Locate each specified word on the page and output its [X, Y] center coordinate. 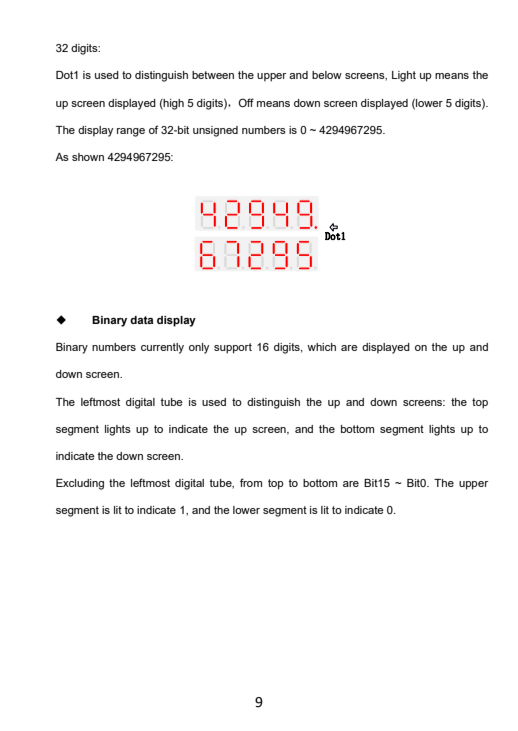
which [321, 347]
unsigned [215, 131]
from [251, 482]
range [131, 132]
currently [162, 348]
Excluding [80, 484]
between [213, 75]
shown [88, 157]
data [141, 320]
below [327, 75]
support [233, 348]
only [199, 348]
